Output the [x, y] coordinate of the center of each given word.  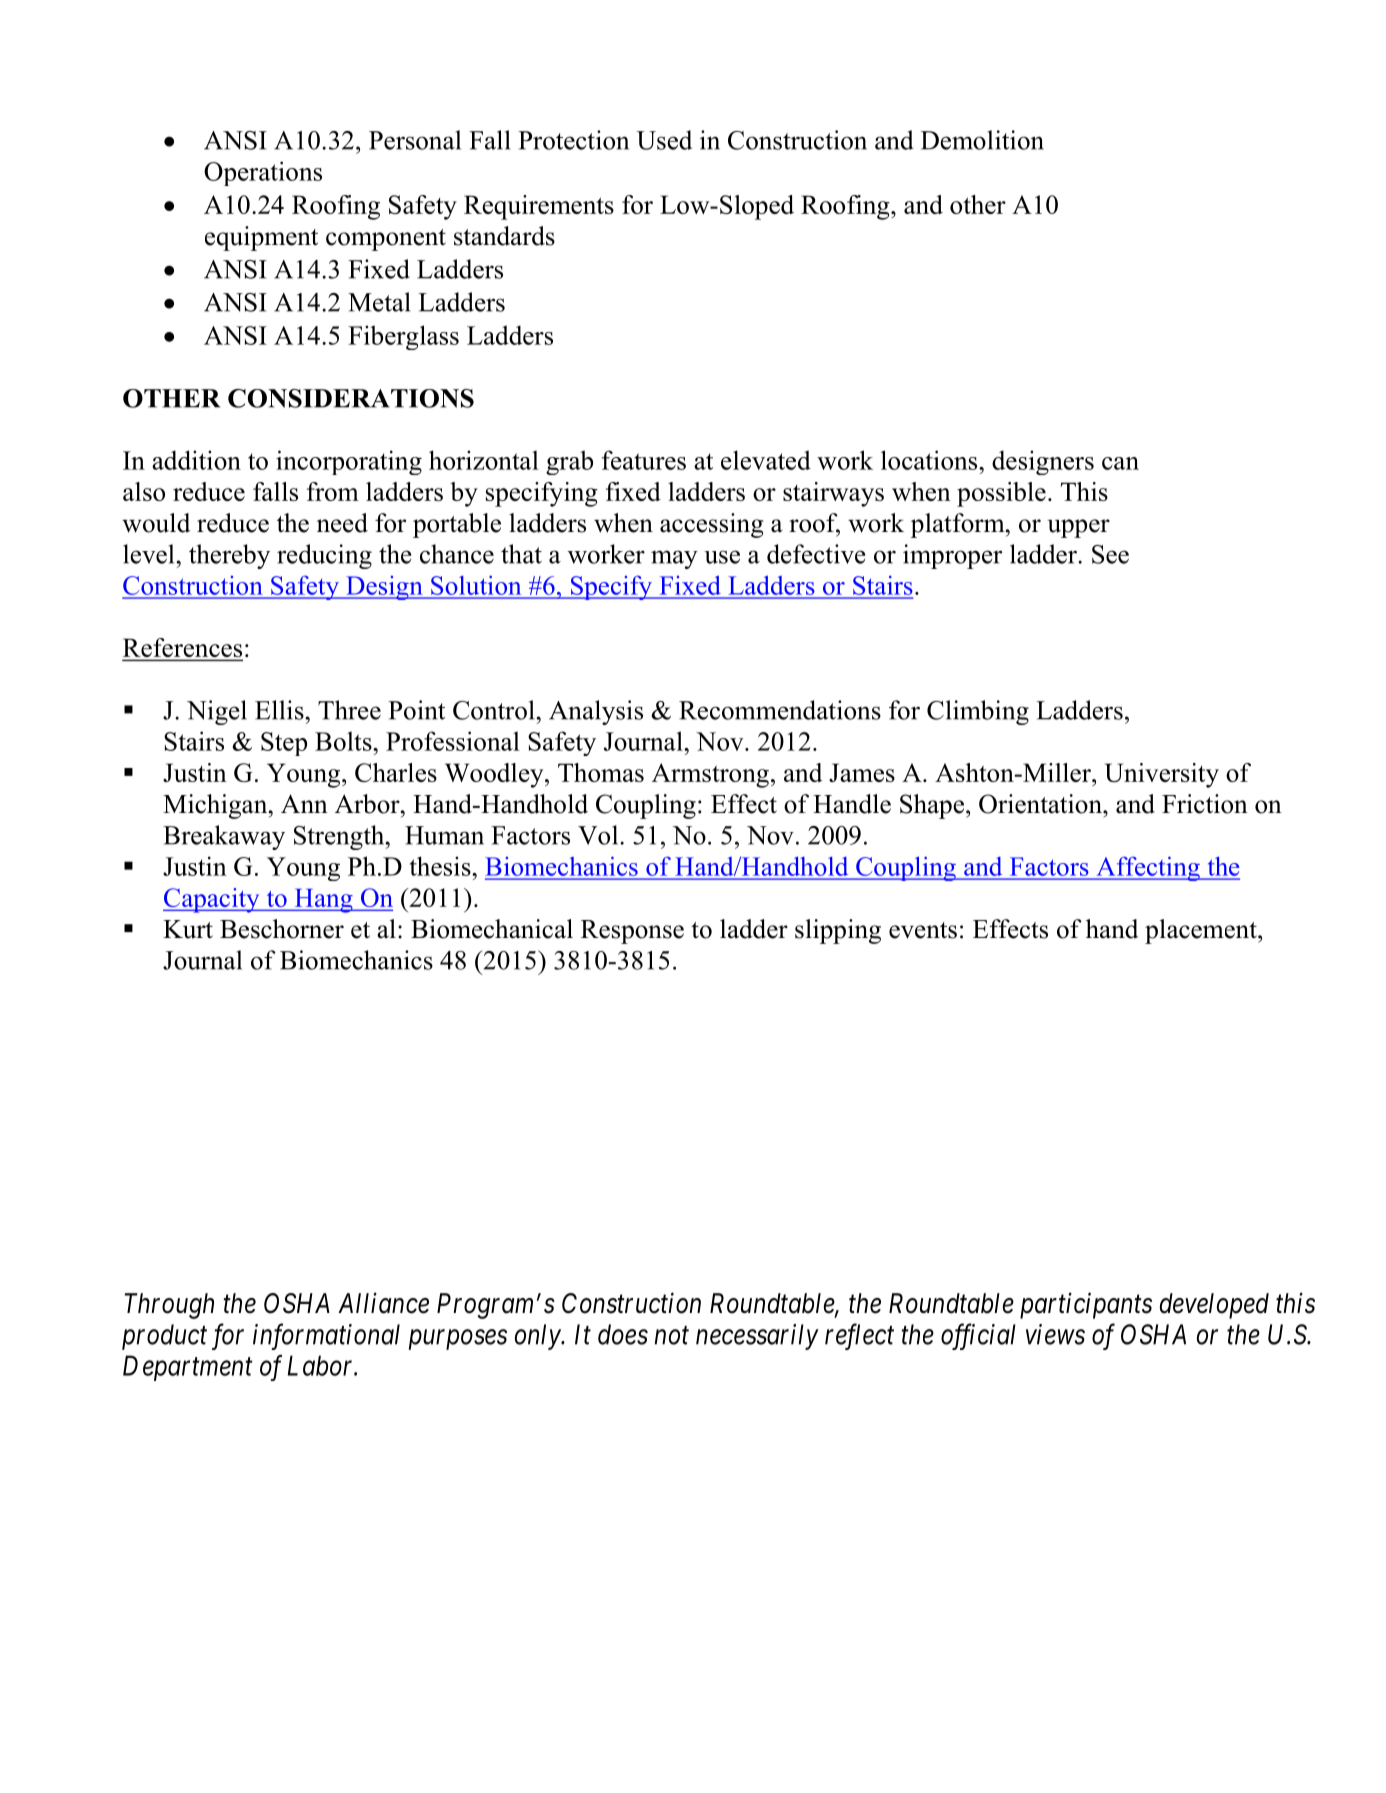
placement [1202, 931]
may [674, 559]
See [1110, 554]
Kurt [188, 929]
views [1055, 1334]
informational [326, 1336]
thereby [229, 556]
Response [632, 932]
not [672, 1336]
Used [664, 140]
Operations [263, 173]
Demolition [982, 140]
